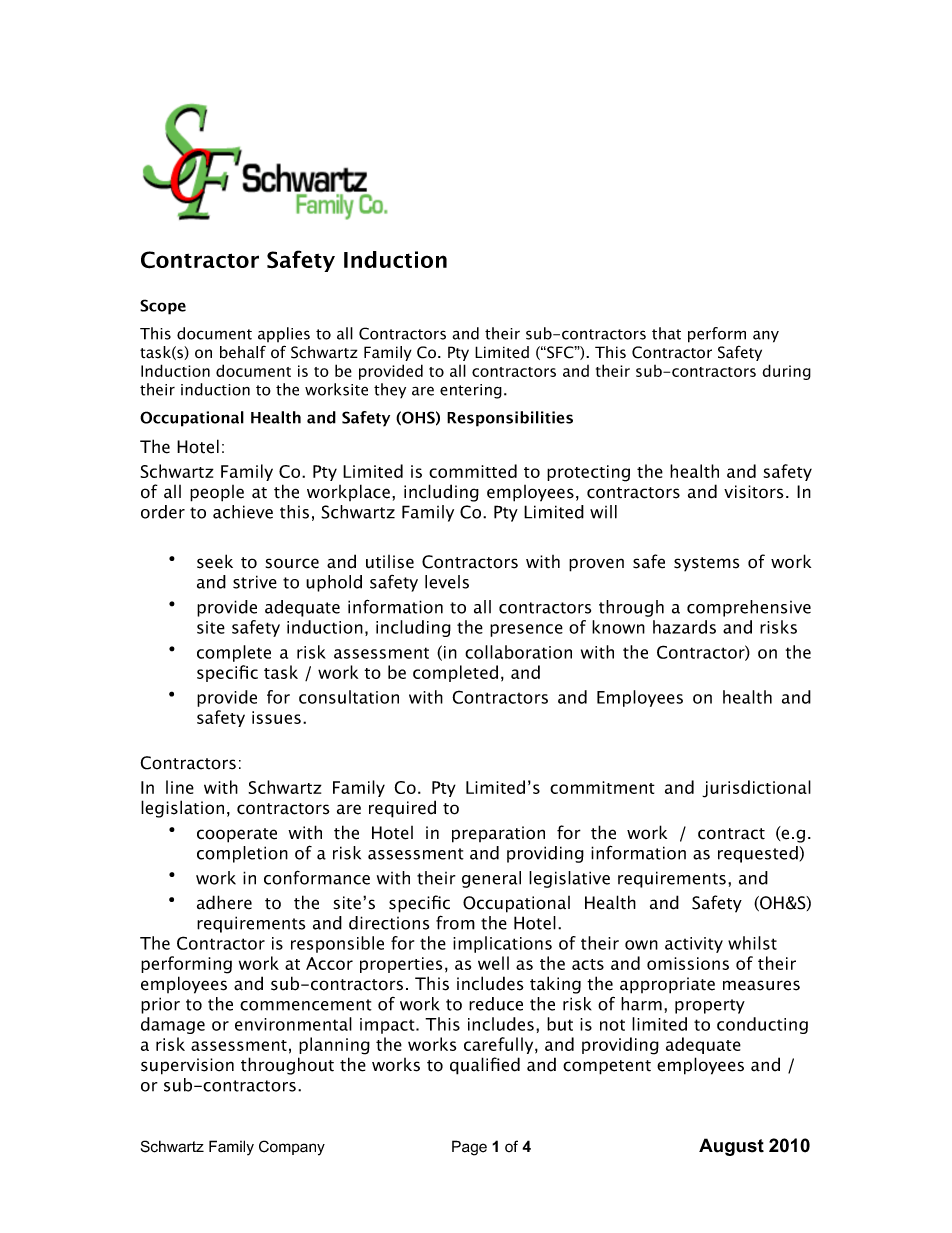 The image size is (952, 1233). What do you see at coordinates (243, 352) in the screenshot?
I see `behalf` at bounding box center [243, 352].
